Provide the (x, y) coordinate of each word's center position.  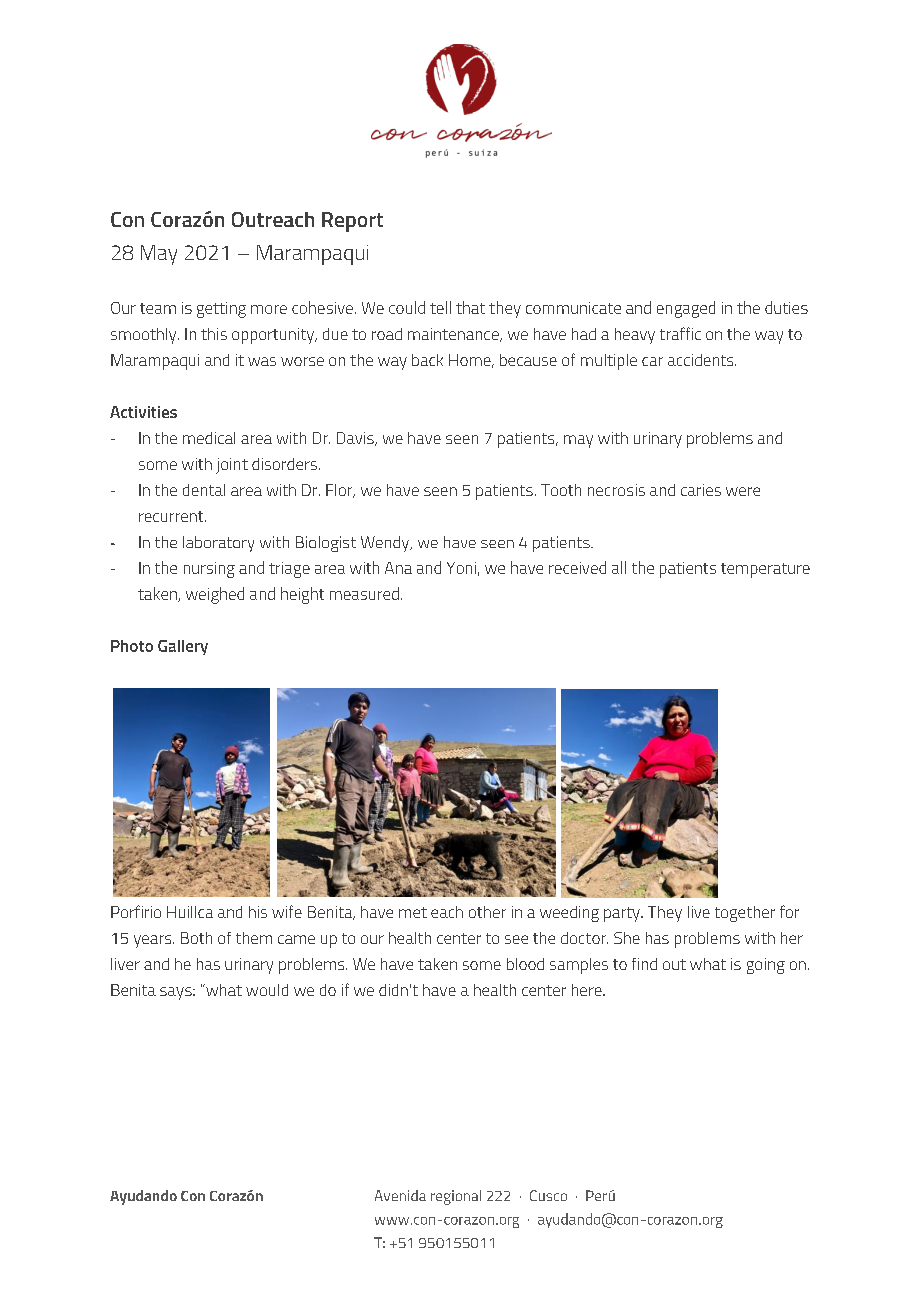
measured (364, 593)
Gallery (183, 647)
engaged (686, 309)
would (267, 990)
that (470, 307)
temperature (765, 570)
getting (221, 310)
